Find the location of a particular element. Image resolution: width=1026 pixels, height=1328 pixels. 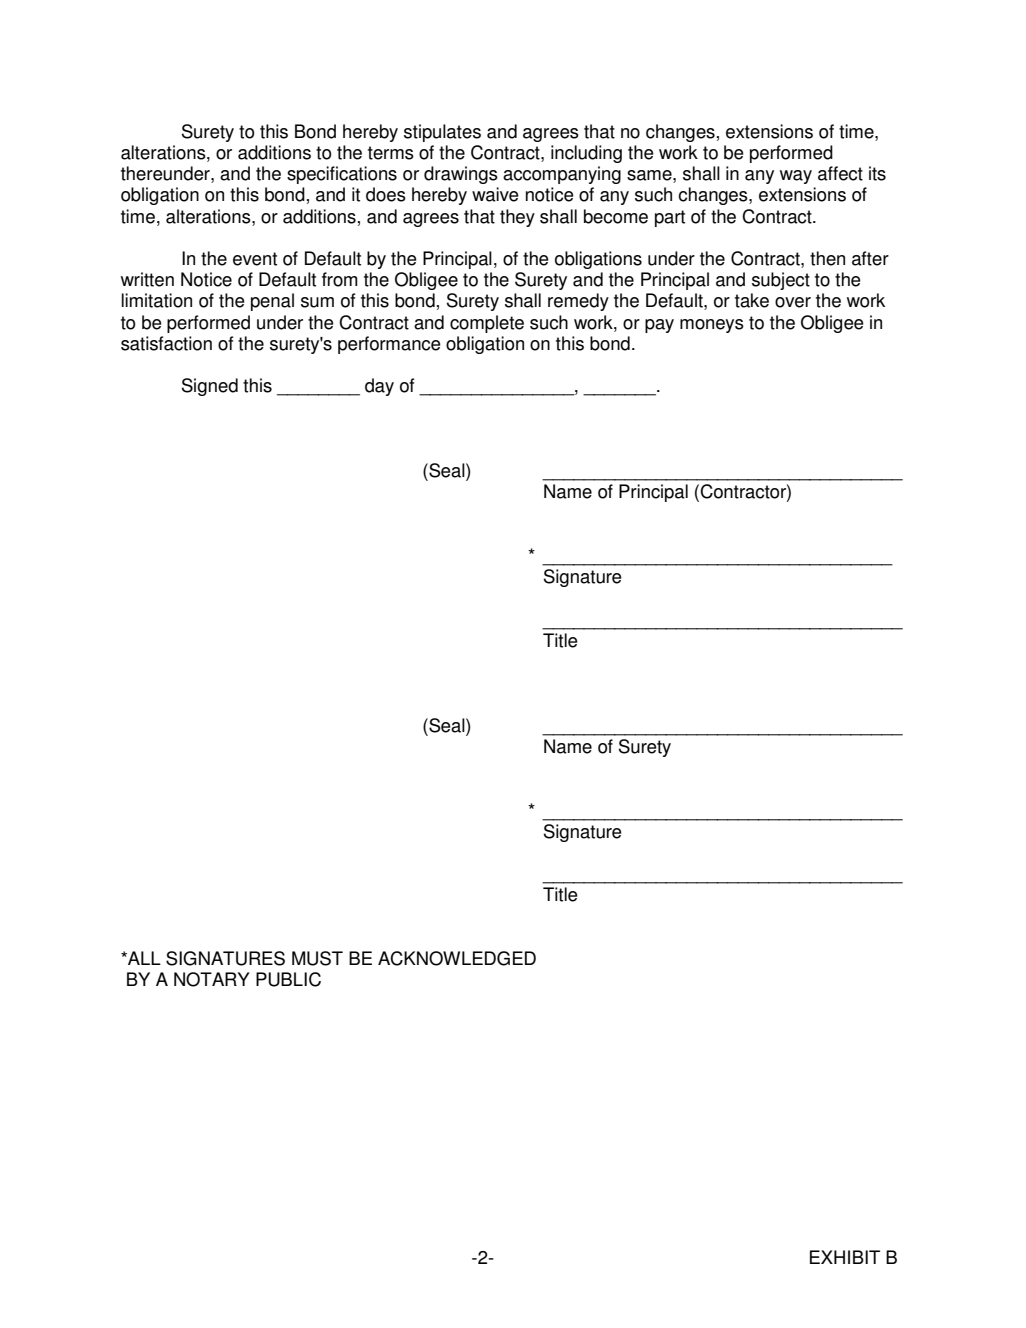

ACKNOWLEDGED is located at coordinates (457, 958).
